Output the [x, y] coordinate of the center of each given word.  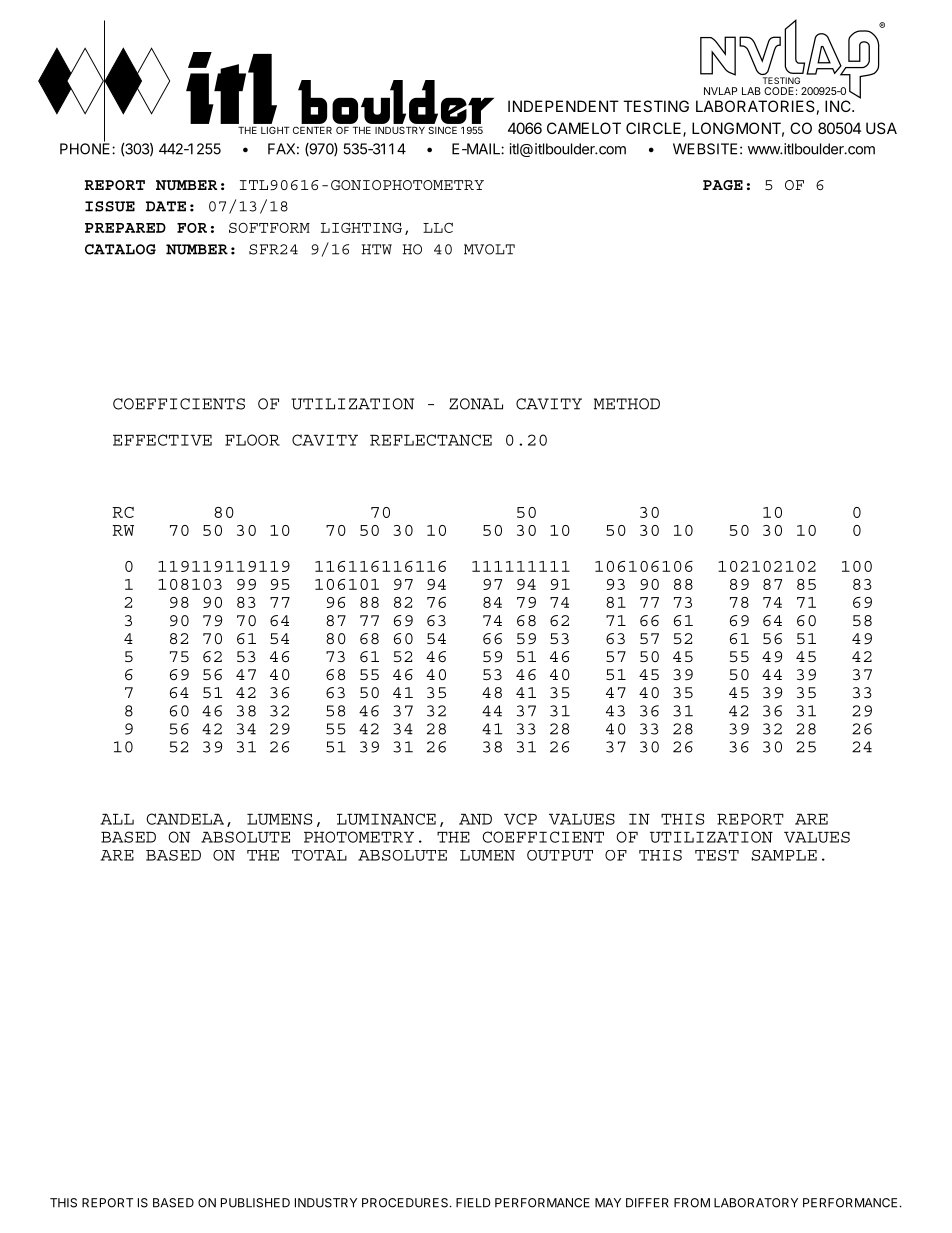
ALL [117, 819]
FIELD [473, 1203]
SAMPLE [784, 855]
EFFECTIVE [162, 440]
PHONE [86, 148]
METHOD [627, 404]
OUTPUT [560, 855]
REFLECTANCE [431, 440]
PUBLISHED [255, 1203]
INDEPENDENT [563, 106]
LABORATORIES [755, 106]
